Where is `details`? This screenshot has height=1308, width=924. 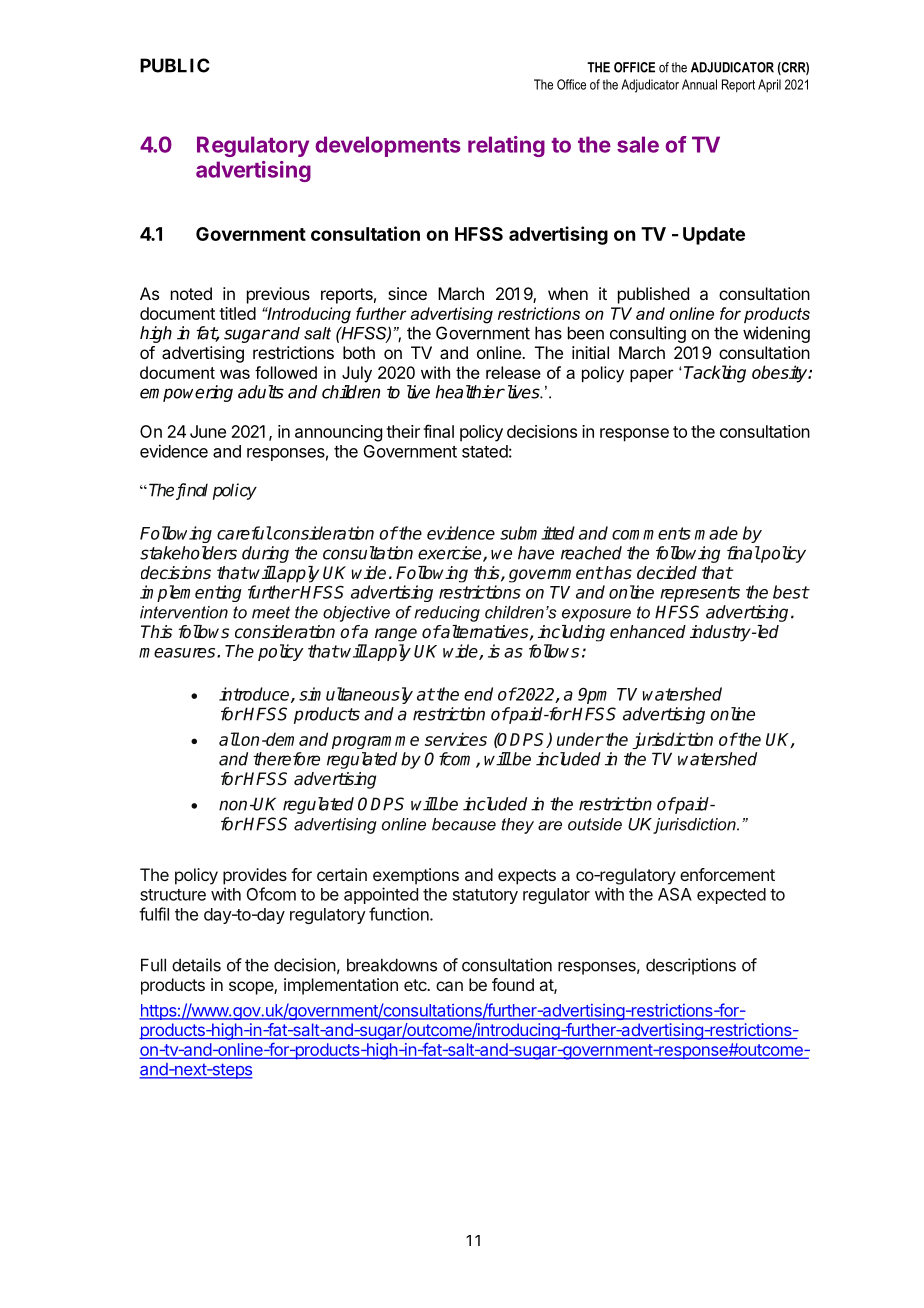 details is located at coordinates (196, 965).
